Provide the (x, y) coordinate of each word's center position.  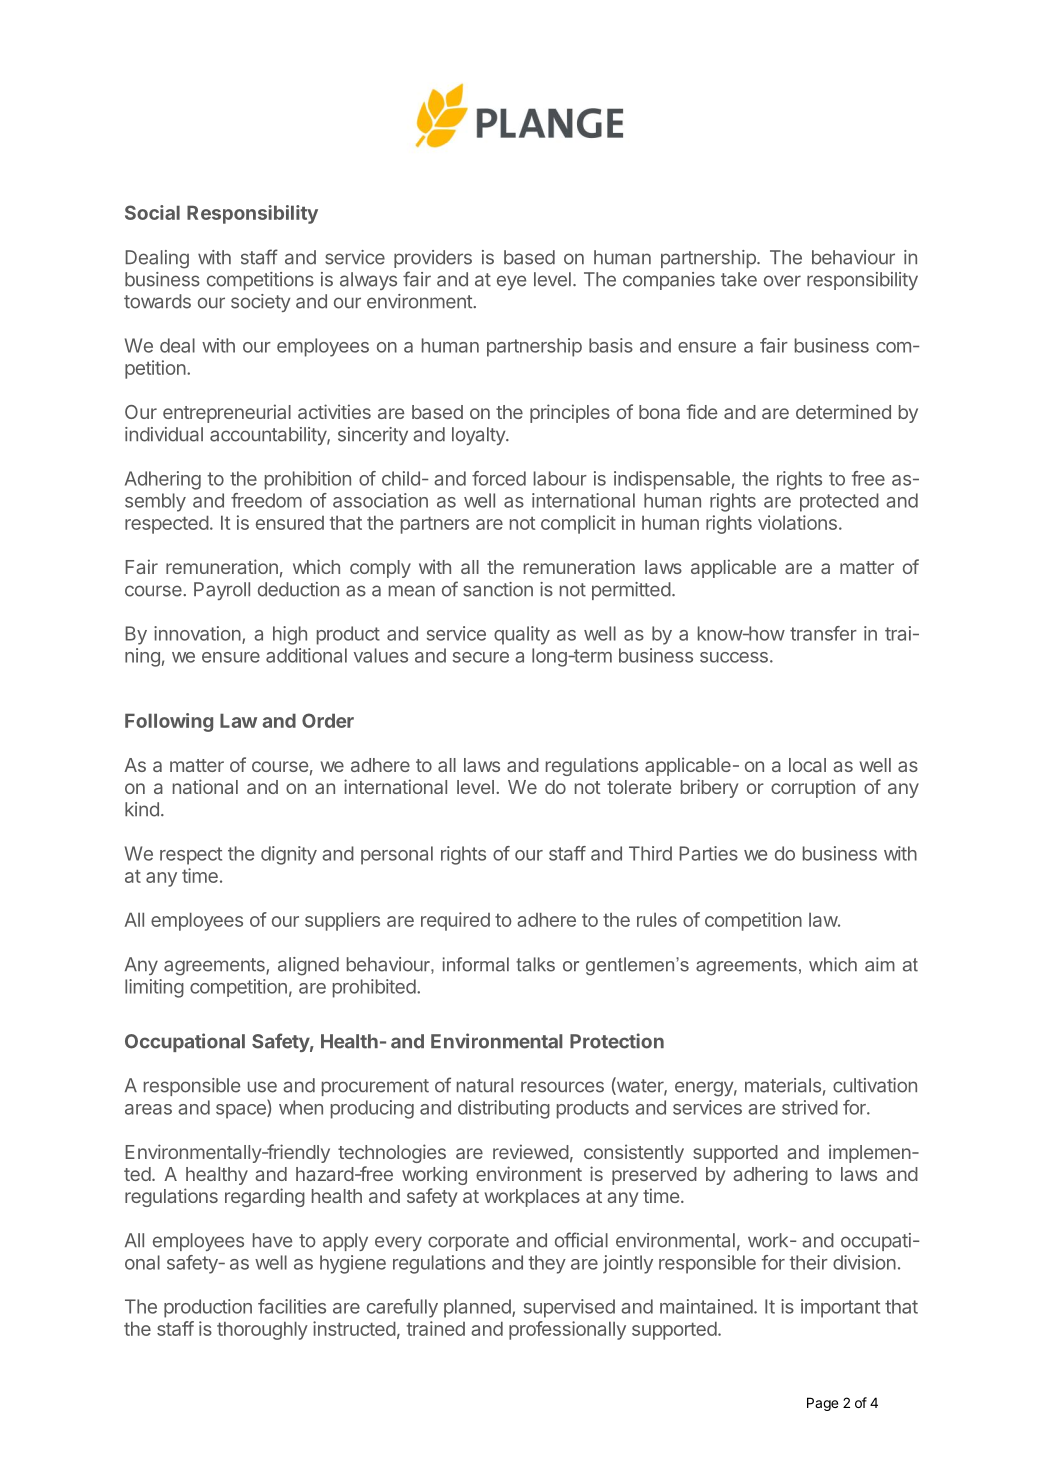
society (261, 303)
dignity (289, 855)
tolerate (639, 787)
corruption (813, 788)
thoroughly (262, 1330)
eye (511, 282)
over (782, 281)
